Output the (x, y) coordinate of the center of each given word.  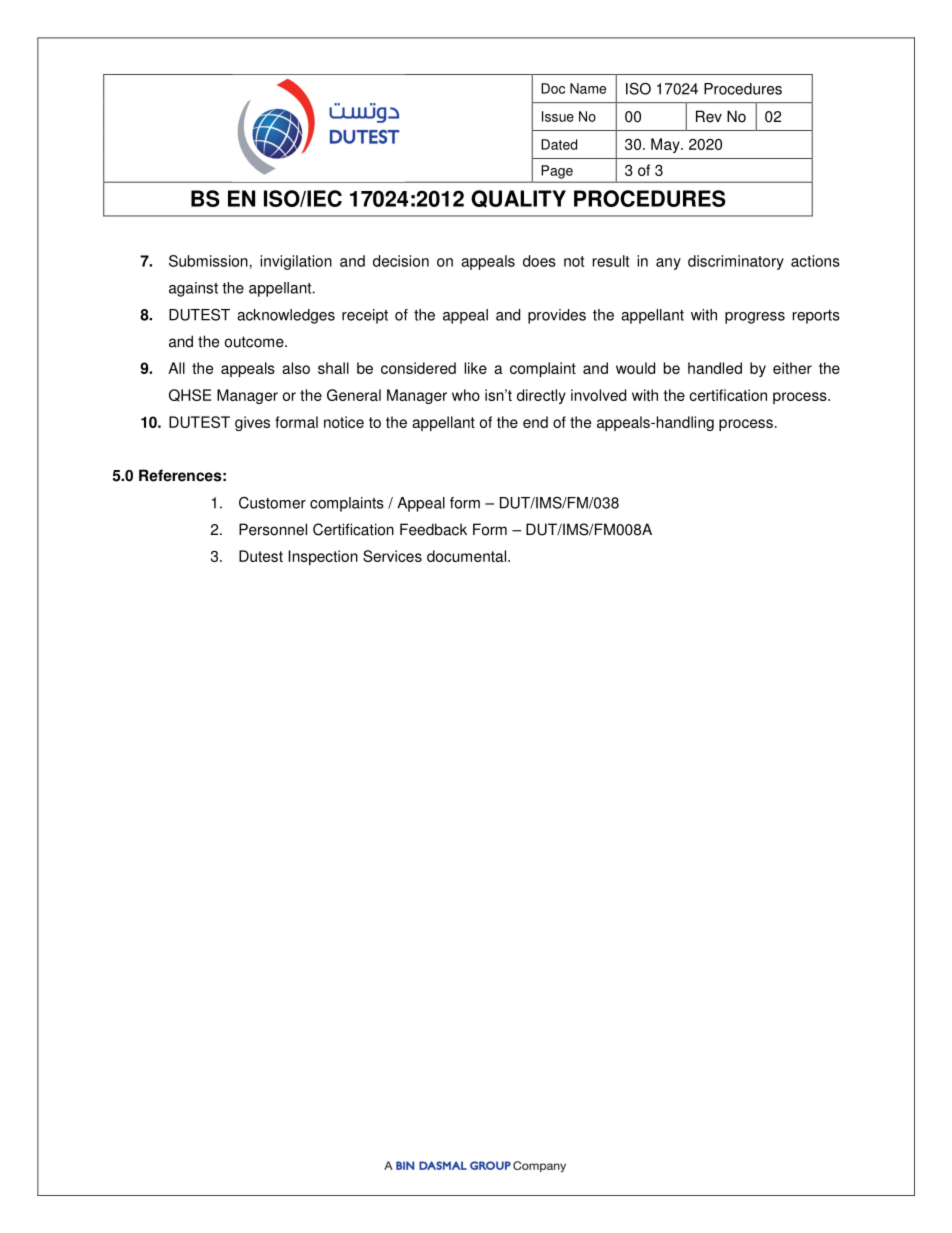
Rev (709, 116)
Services (392, 556)
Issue (558, 116)
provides (557, 316)
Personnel (273, 529)
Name (588, 88)
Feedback (433, 529)
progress (755, 318)
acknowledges (286, 316)
